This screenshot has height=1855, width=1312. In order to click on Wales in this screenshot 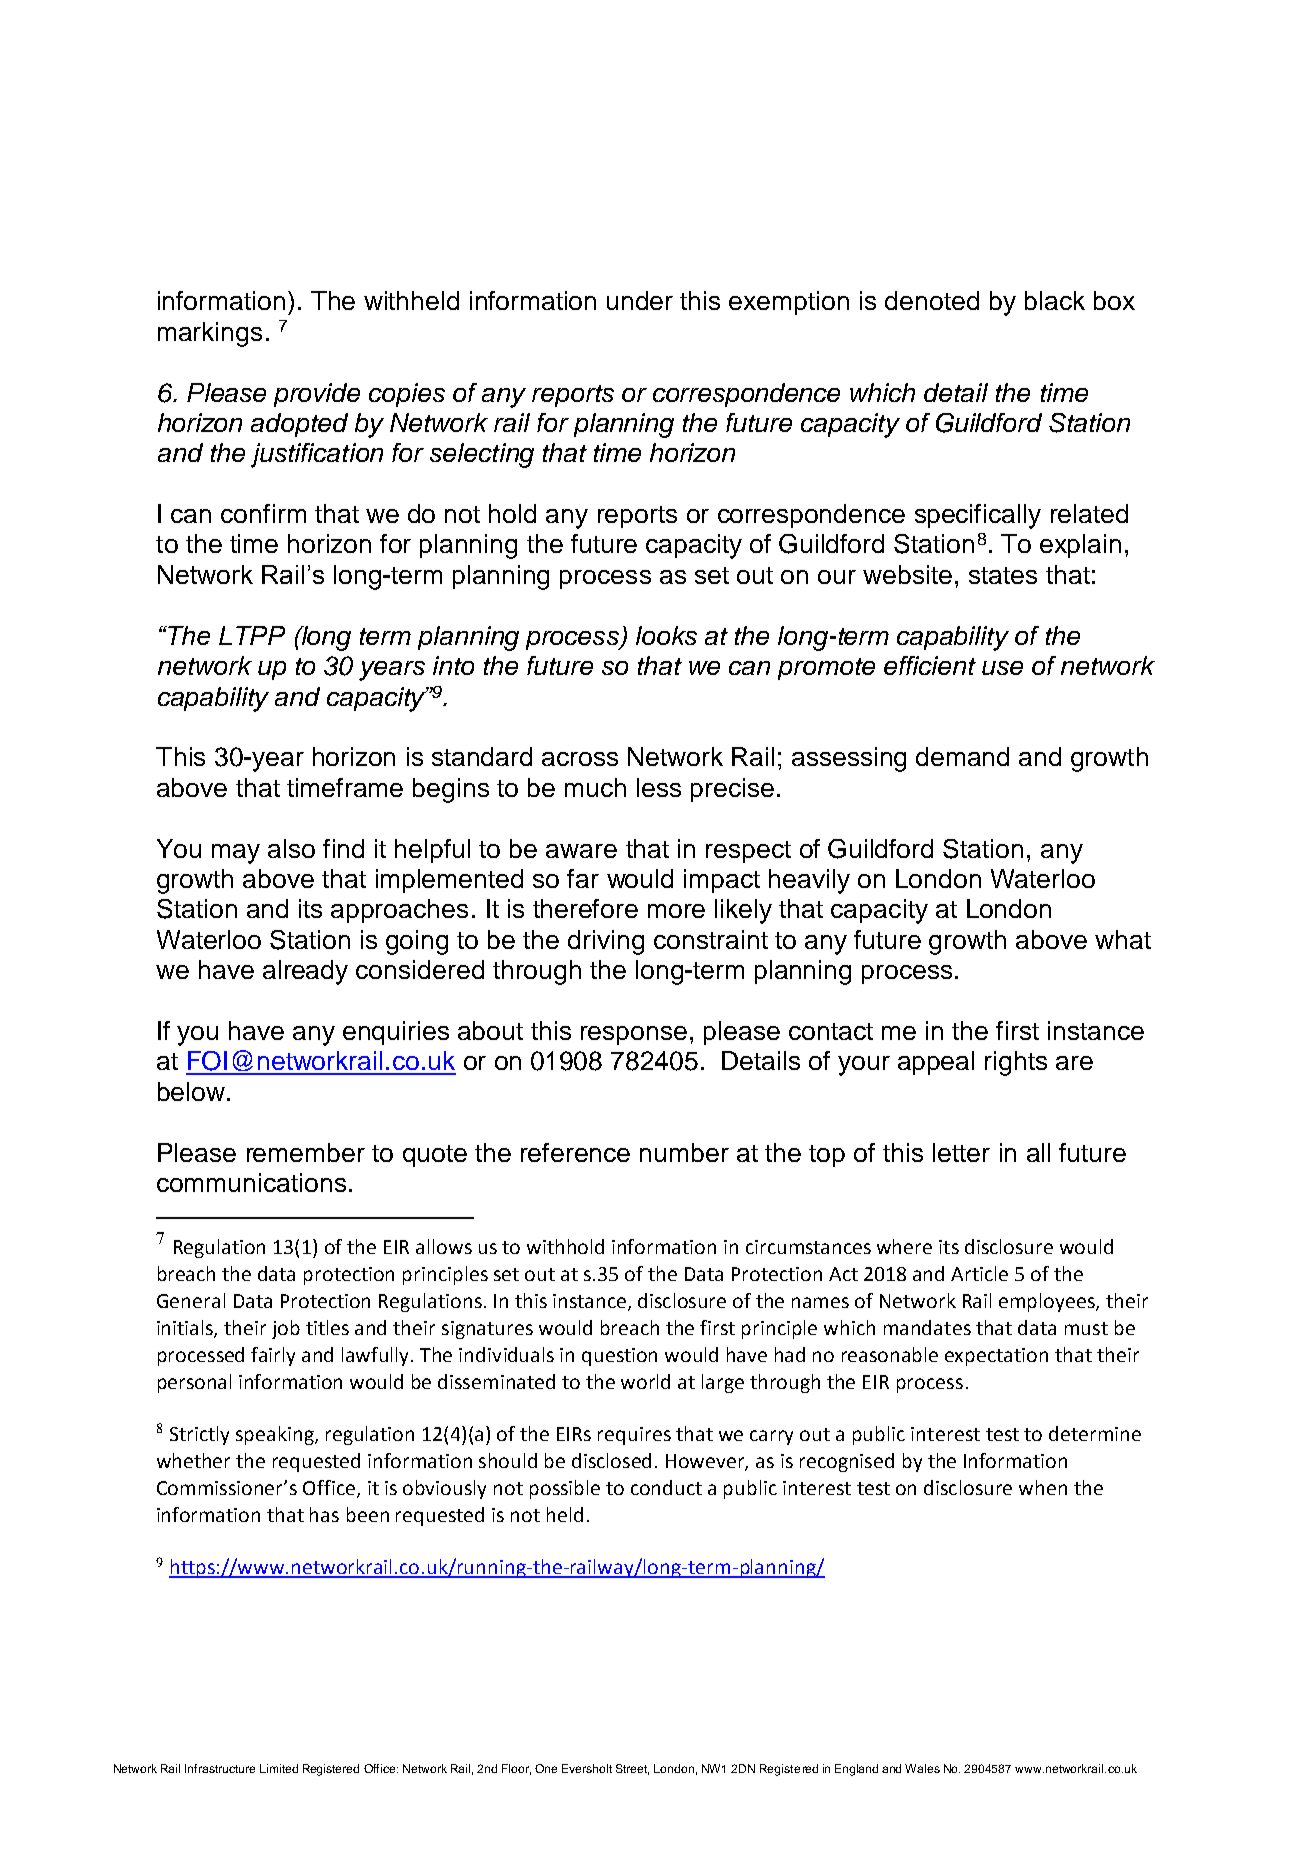, I will do `click(922, 1768)`.
